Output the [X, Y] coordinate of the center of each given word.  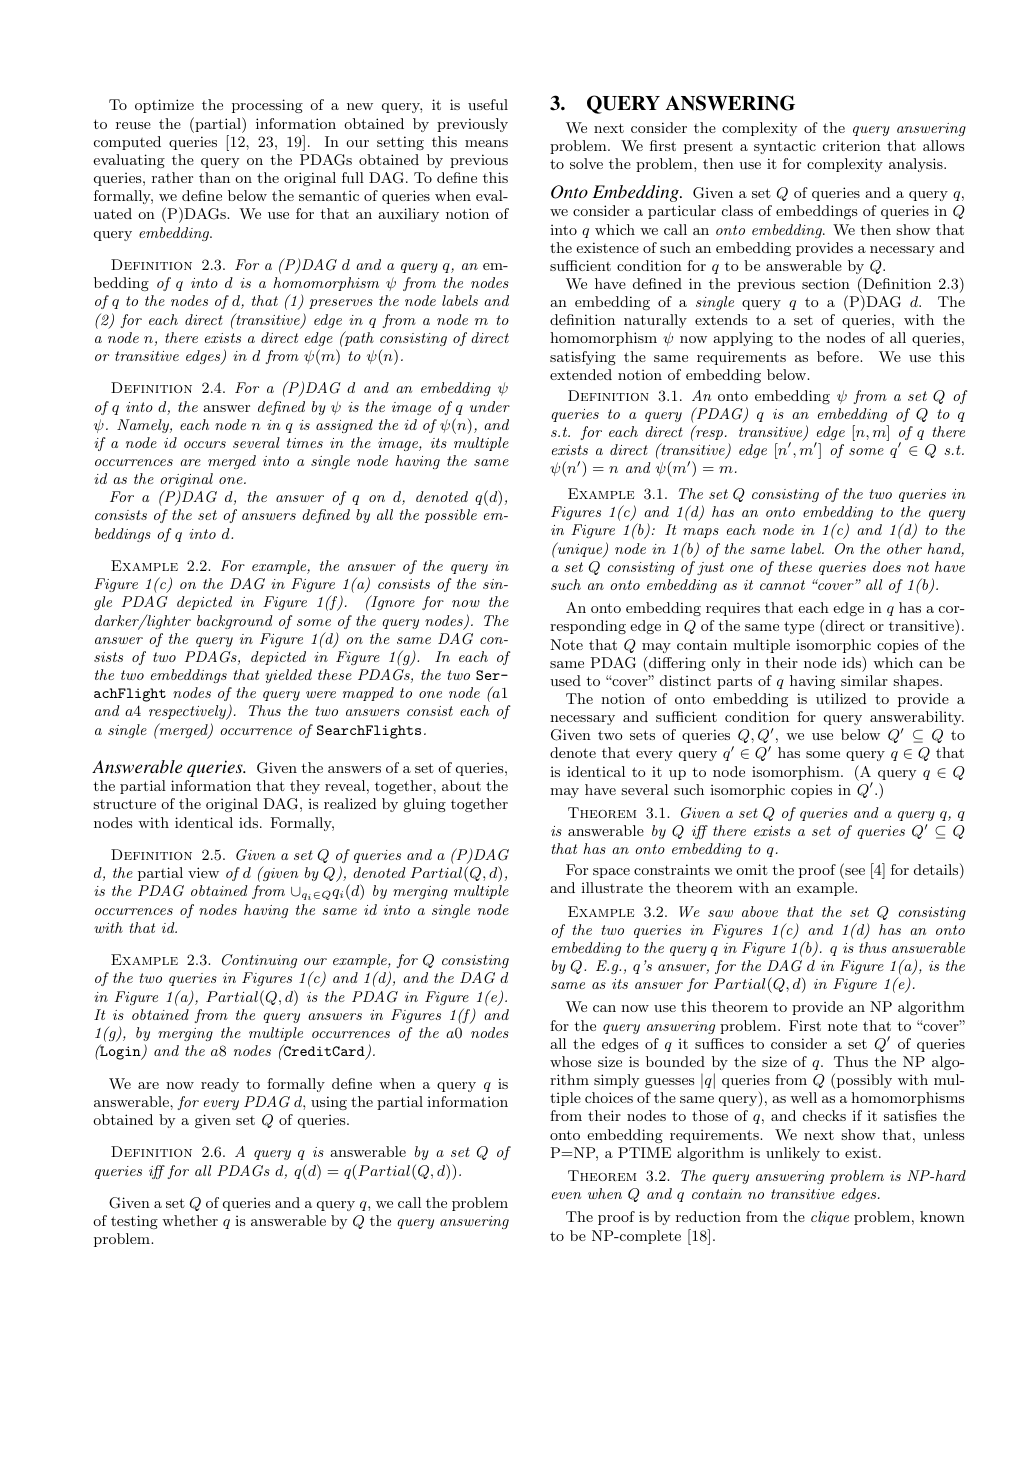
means [486, 143]
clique [830, 1218]
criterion [852, 145]
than [214, 177]
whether [190, 1220]
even [566, 1195]
